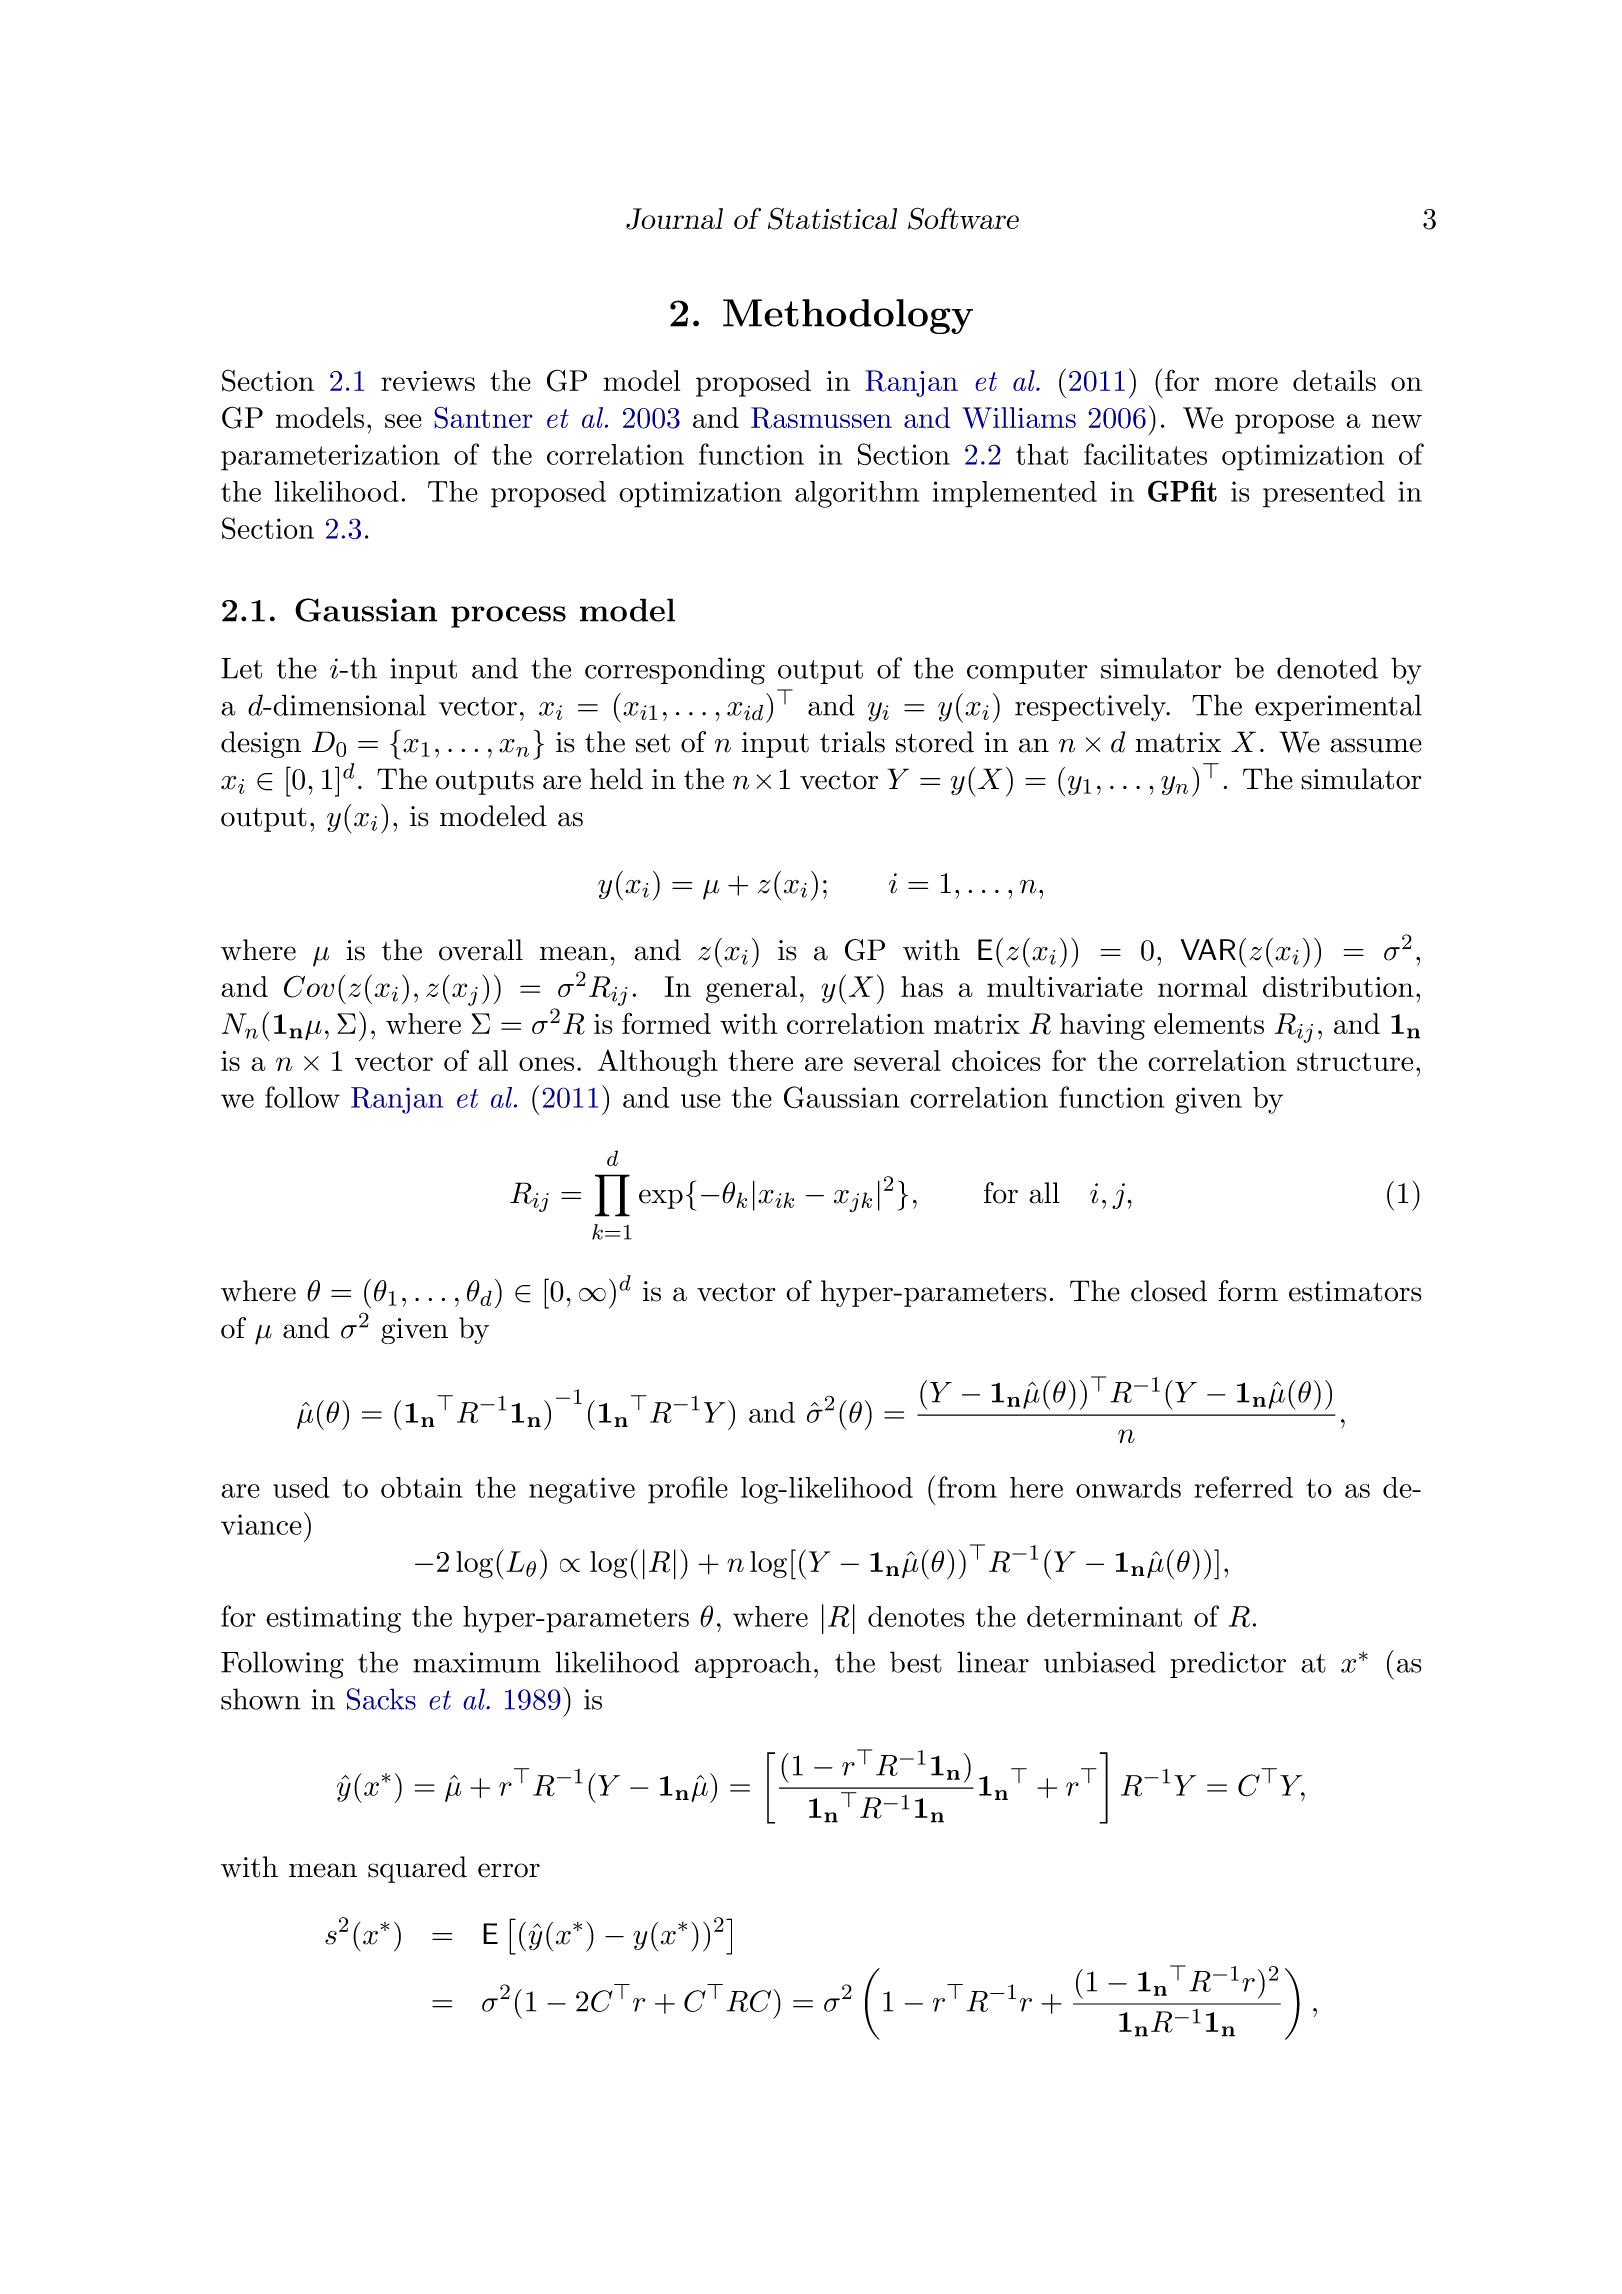 This screenshot has height=2294, width=1622. What do you see at coordinates (422, 1487) in the screenshot?
I see `obtain` at bounding box center [422, 1487].
